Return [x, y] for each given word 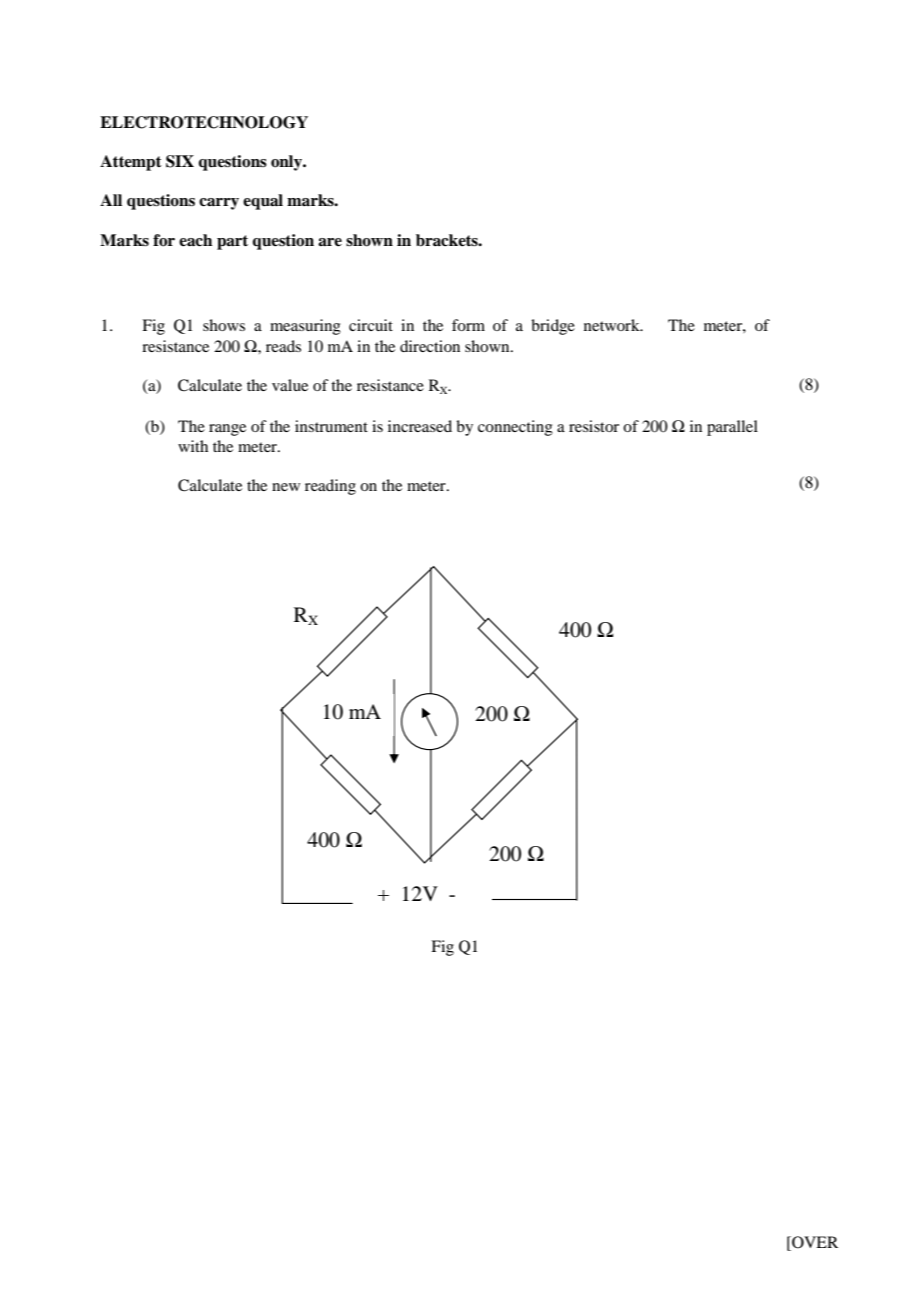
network [613, 325]
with [193, 446]
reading [330, 487]
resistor [594, 426]
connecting [515, 428]
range [227, 430]
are [330, 242]
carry [219, 204]
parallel [732, 428]
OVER [814, 1243]
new [286, 487]
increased [420, 426]
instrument [331, 426]
